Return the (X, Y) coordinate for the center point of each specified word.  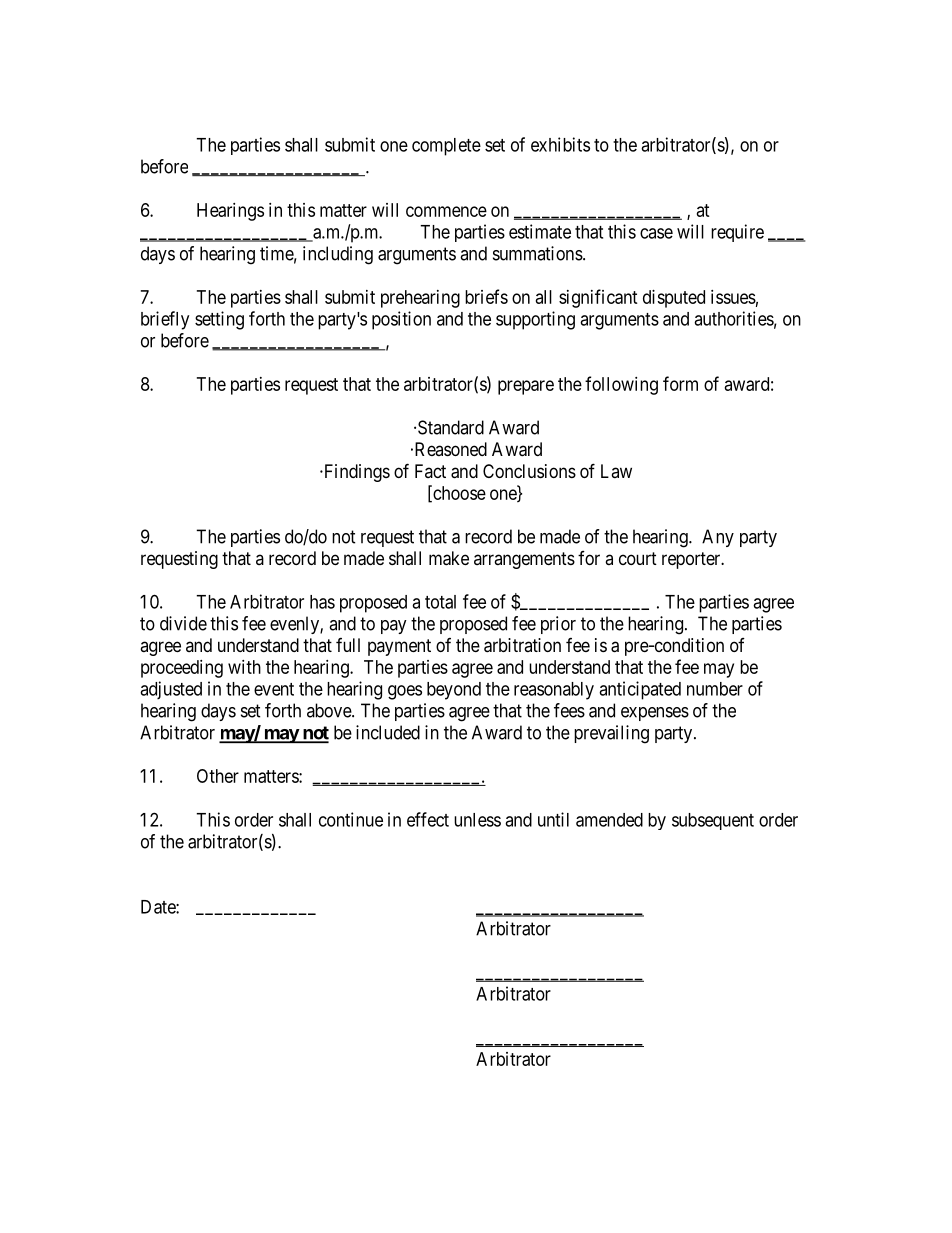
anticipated (640, 690)
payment (399, 647)
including (338, 255)
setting (219, 320)
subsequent (713, 821)
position (401, 320)
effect (428, 819)
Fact (430, 471)
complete (446, 147)
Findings (355, 473)
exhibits (560, 144)
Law (616, 471)
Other (218, 776)
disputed (674, 299)
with (244, 667)
